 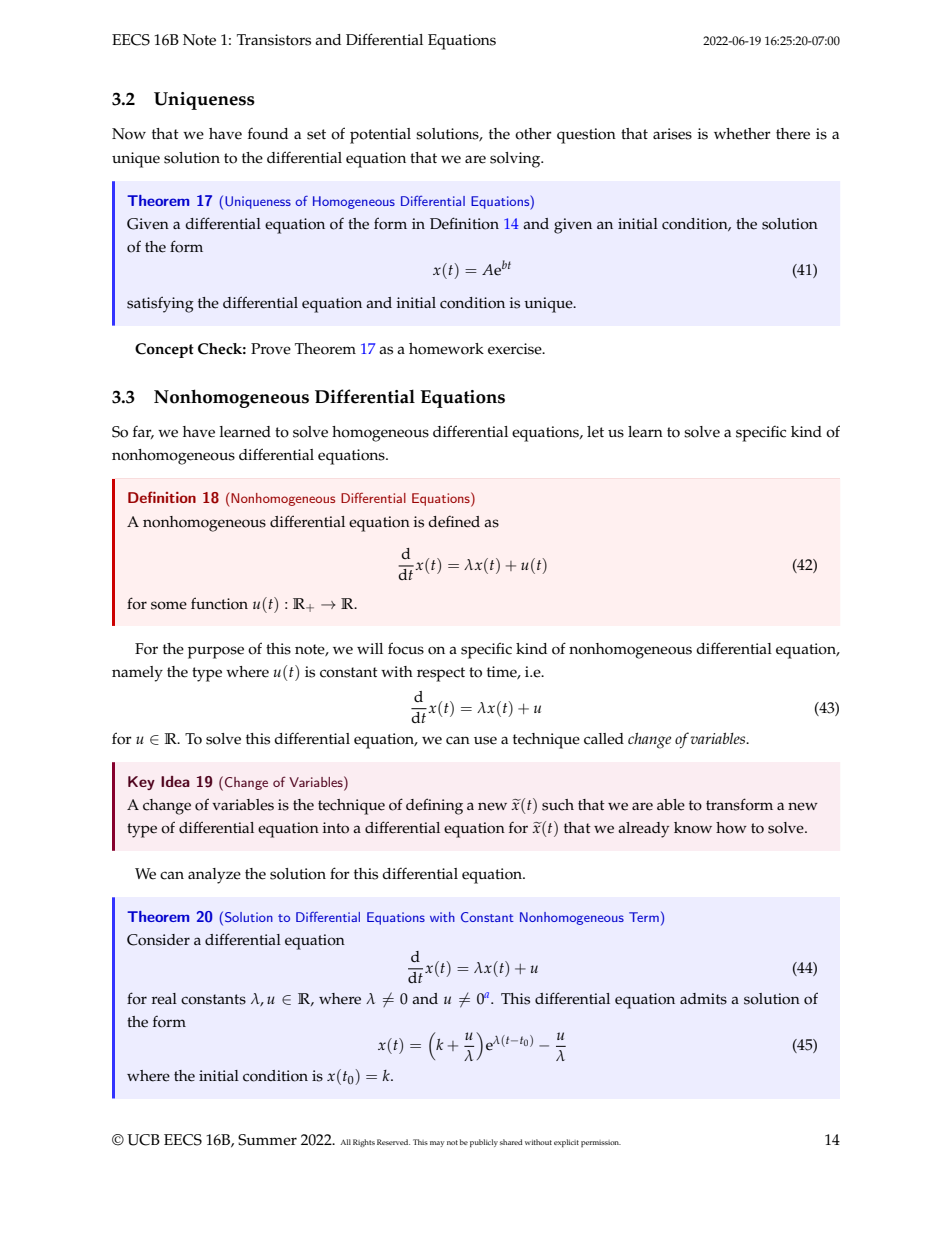 I want to click on far, so click(x=143, y=432).
